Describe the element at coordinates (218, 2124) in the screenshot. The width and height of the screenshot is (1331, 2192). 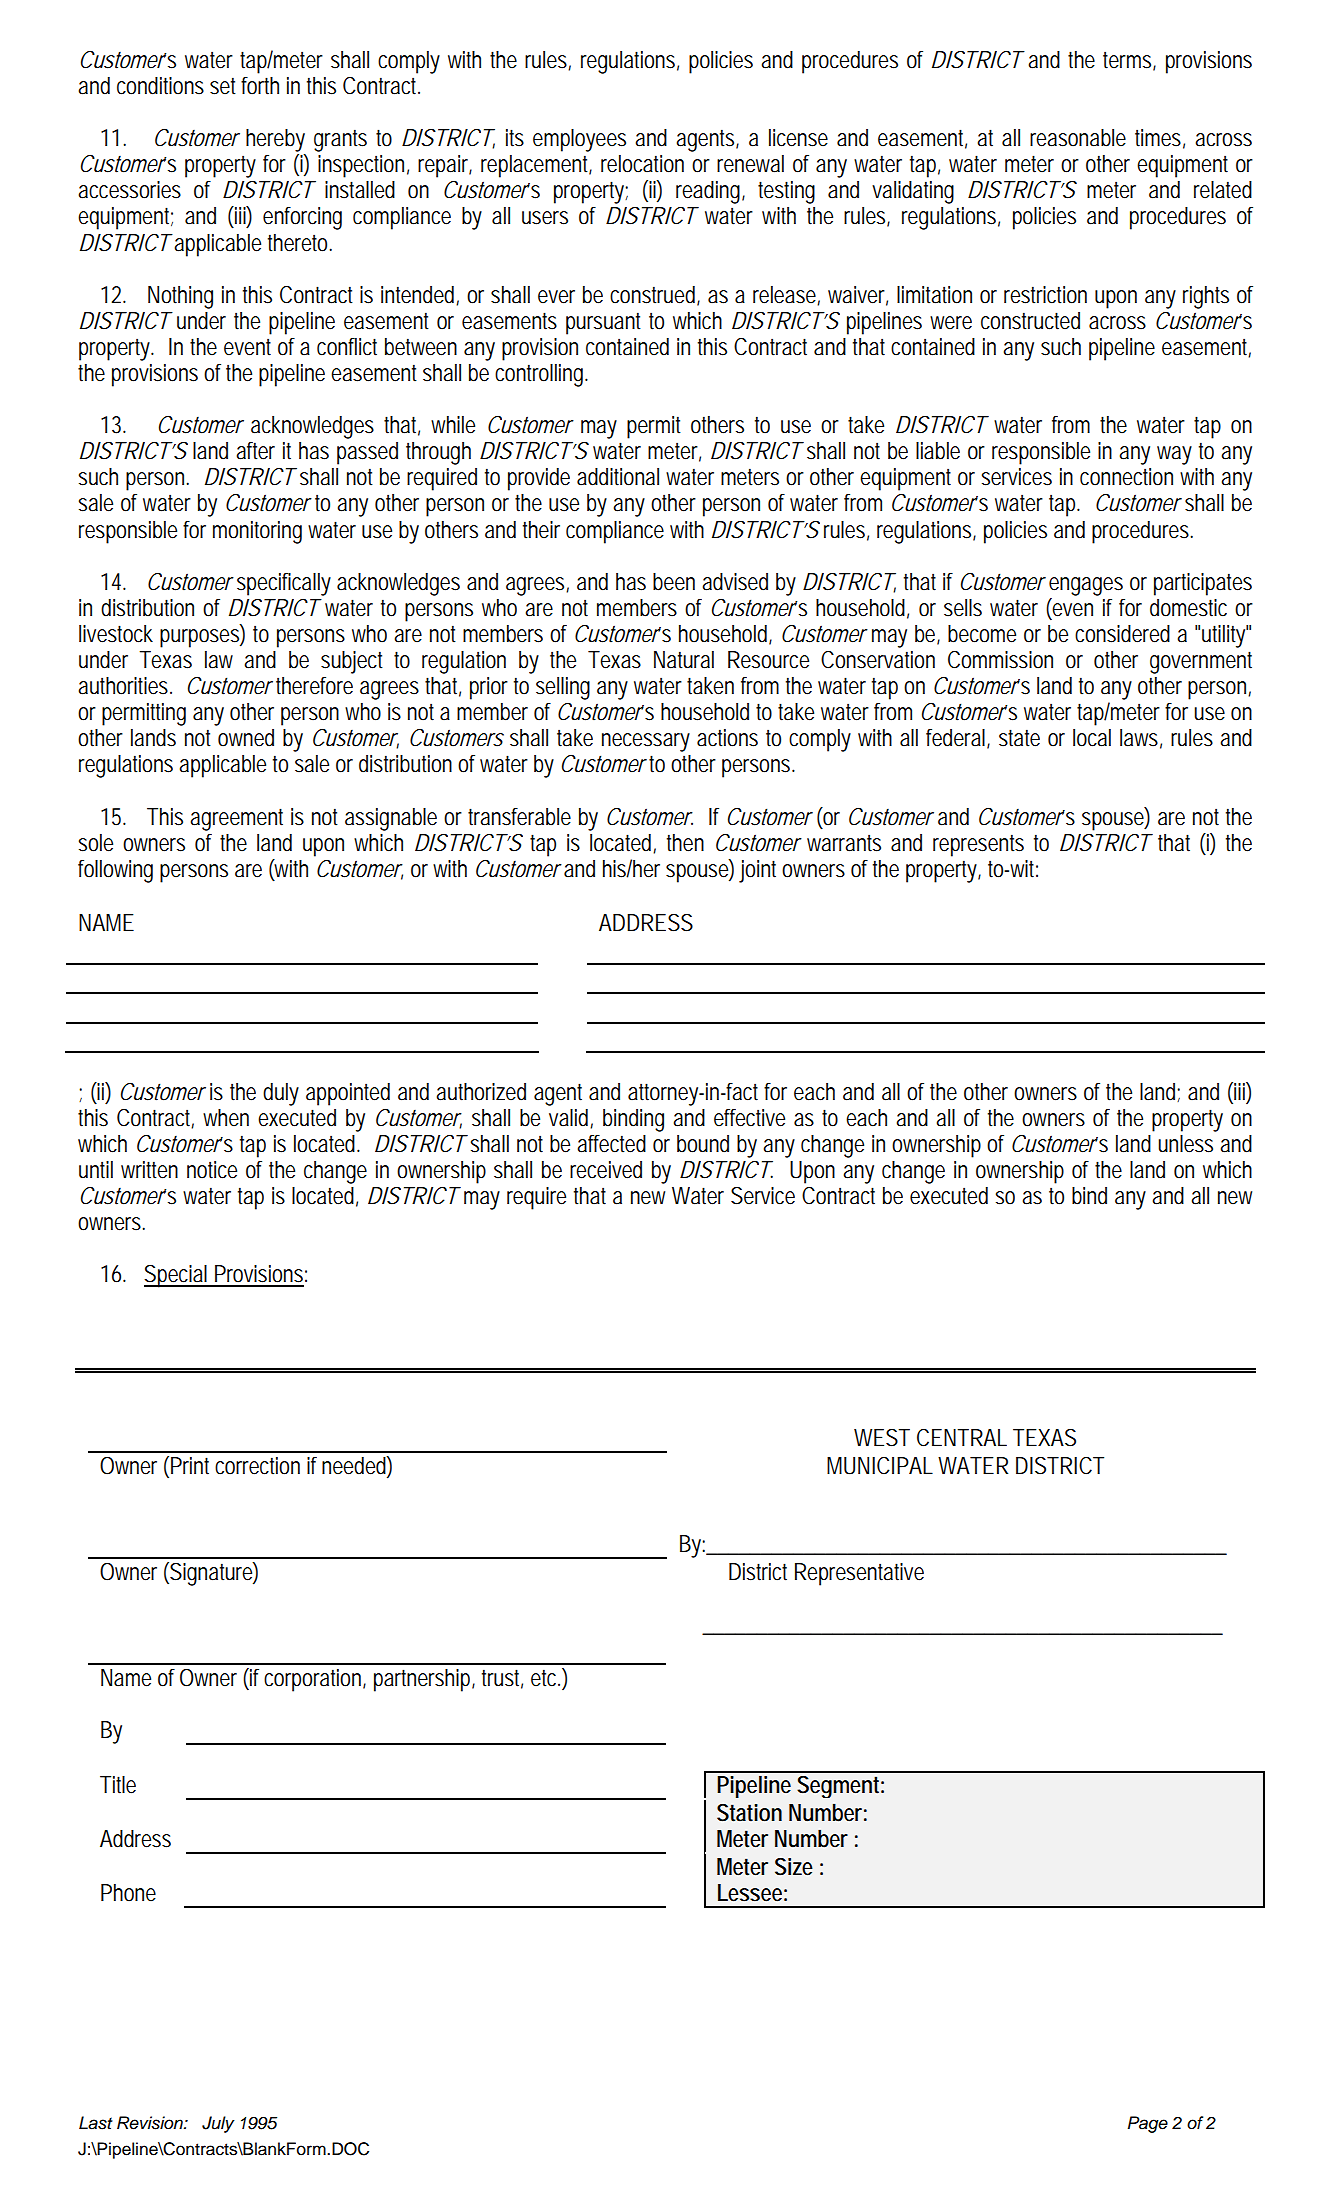
I see `July` at that location.
